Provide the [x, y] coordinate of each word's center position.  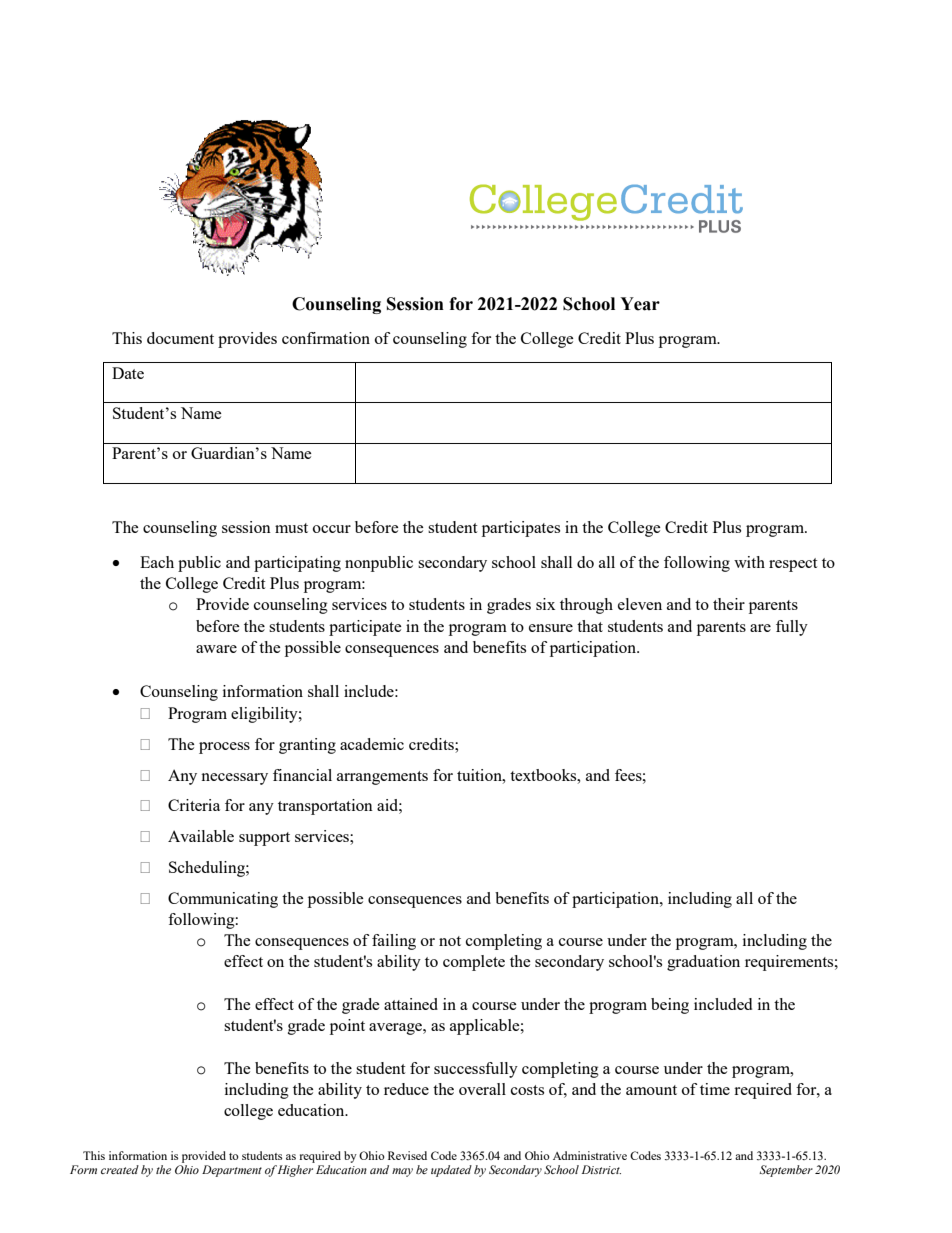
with [749, 562]
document [180, 338]
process [224, 748]
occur [332, 529]
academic [372, 744]
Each [157, 562]
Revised [407, 1155]
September [786, 1171]
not [450, 941]
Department [232, 1171]
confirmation [326, 338]
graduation [703, 963]
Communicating [223, 900]
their [729, 604]
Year [640, 304]
